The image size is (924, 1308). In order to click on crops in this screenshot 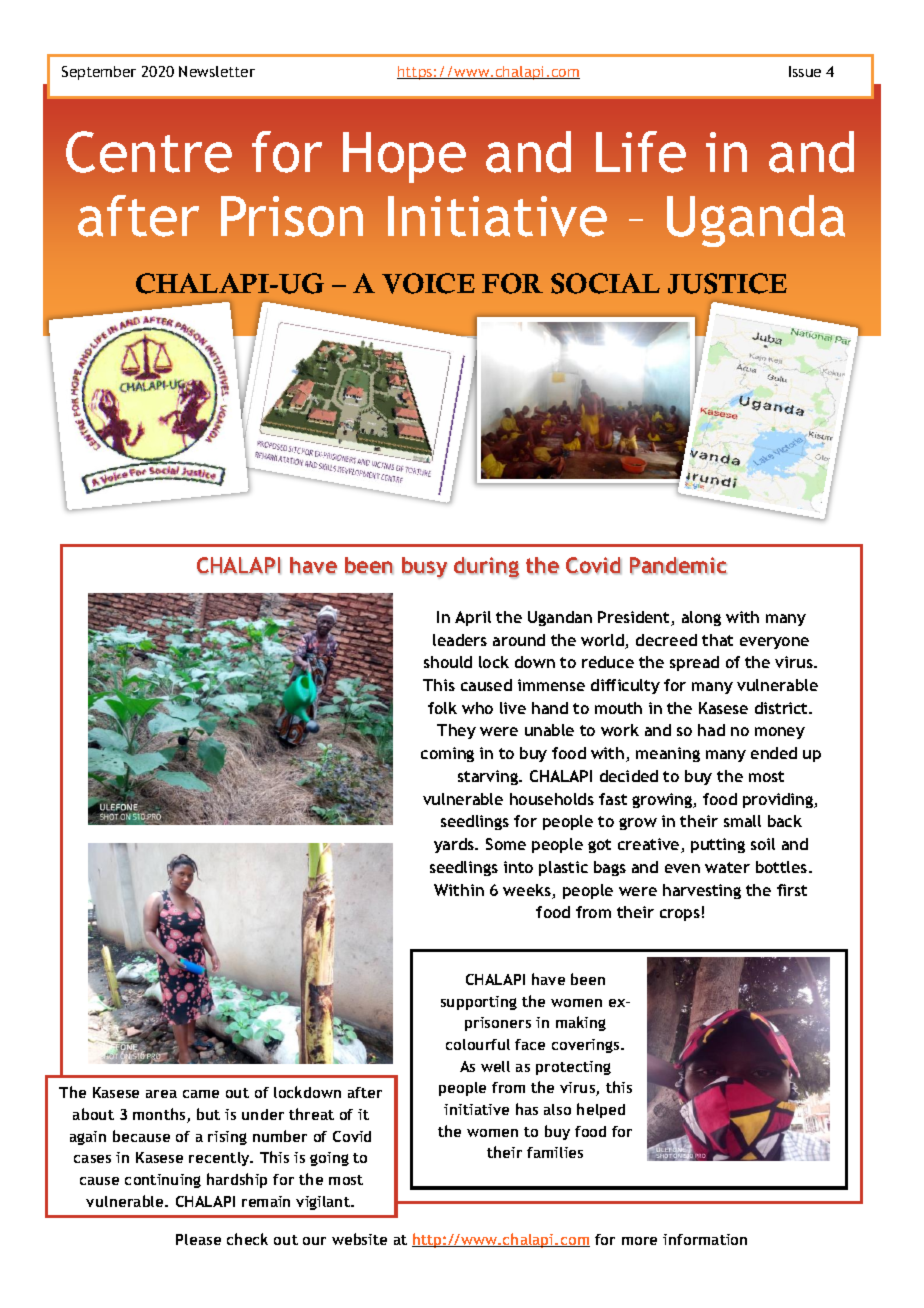, I will do `click(680, 915)`.
